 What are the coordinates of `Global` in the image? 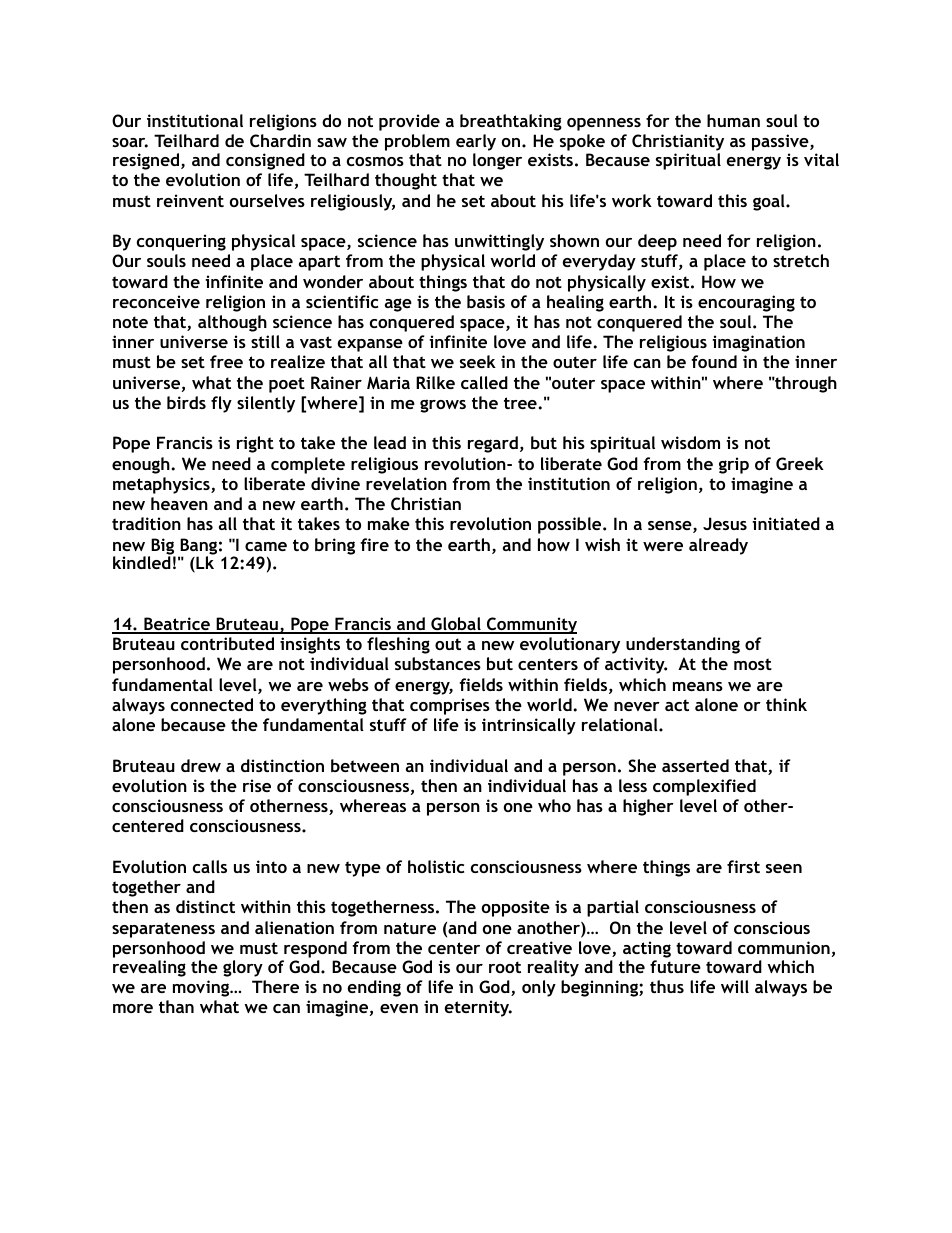 It's located at (456, 625).
